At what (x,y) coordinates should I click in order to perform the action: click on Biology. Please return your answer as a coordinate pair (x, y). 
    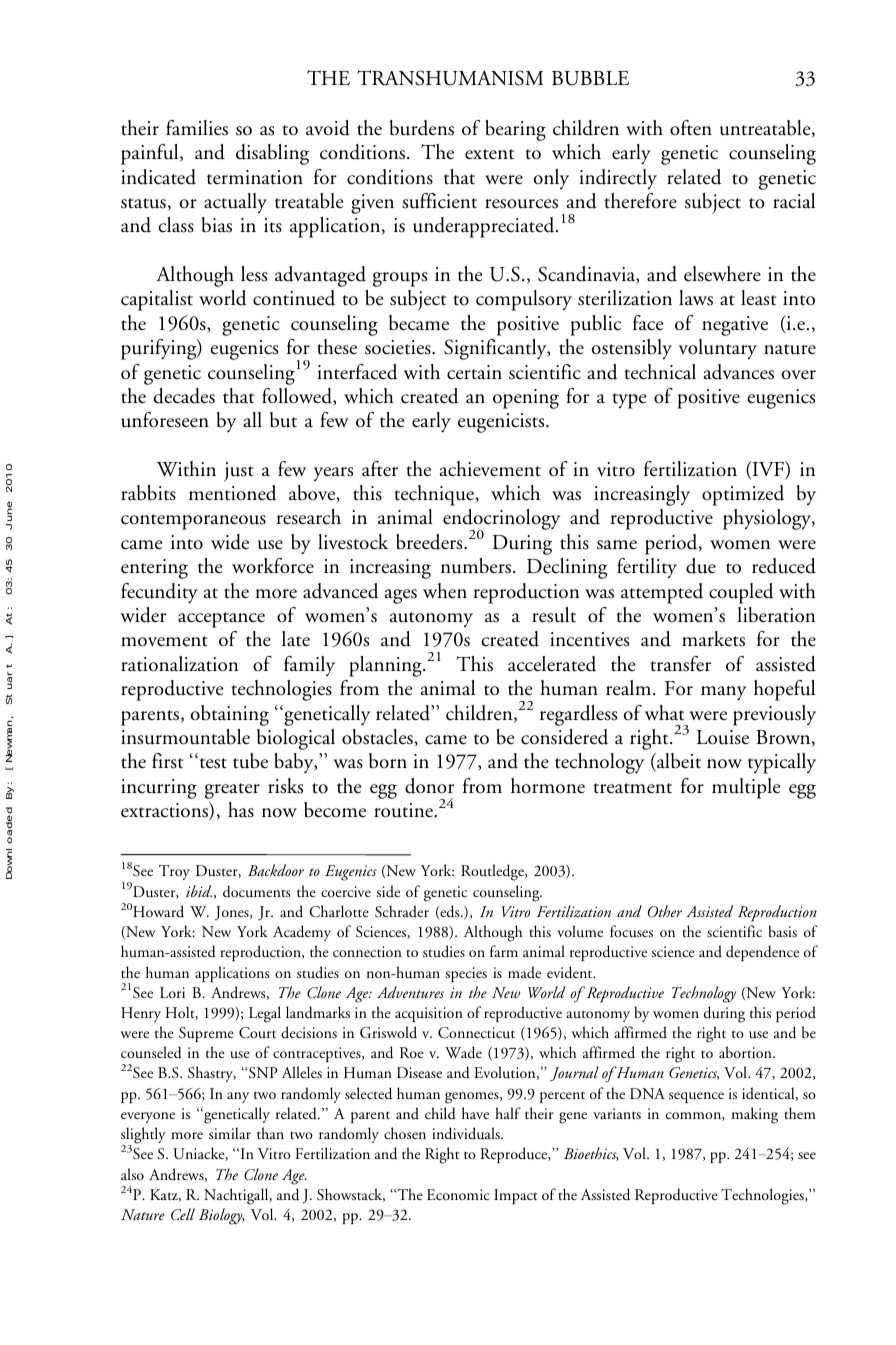
    Looking at the image, I should click on (222, 1216).
